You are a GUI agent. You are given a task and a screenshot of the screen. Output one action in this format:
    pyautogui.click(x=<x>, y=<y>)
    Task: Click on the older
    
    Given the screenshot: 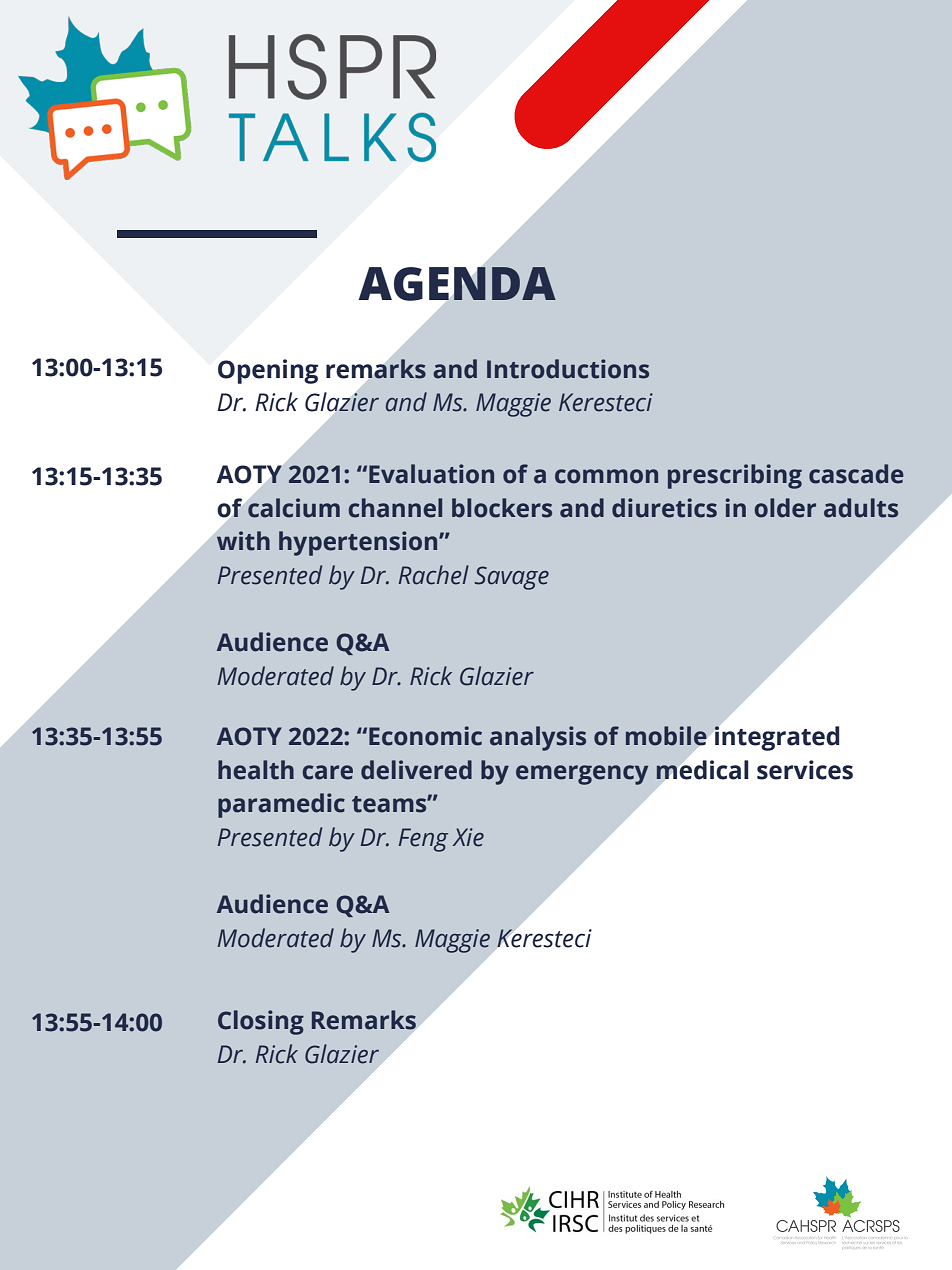 What is the action you would take?
    pyautogui.click(x=785, y=508)
